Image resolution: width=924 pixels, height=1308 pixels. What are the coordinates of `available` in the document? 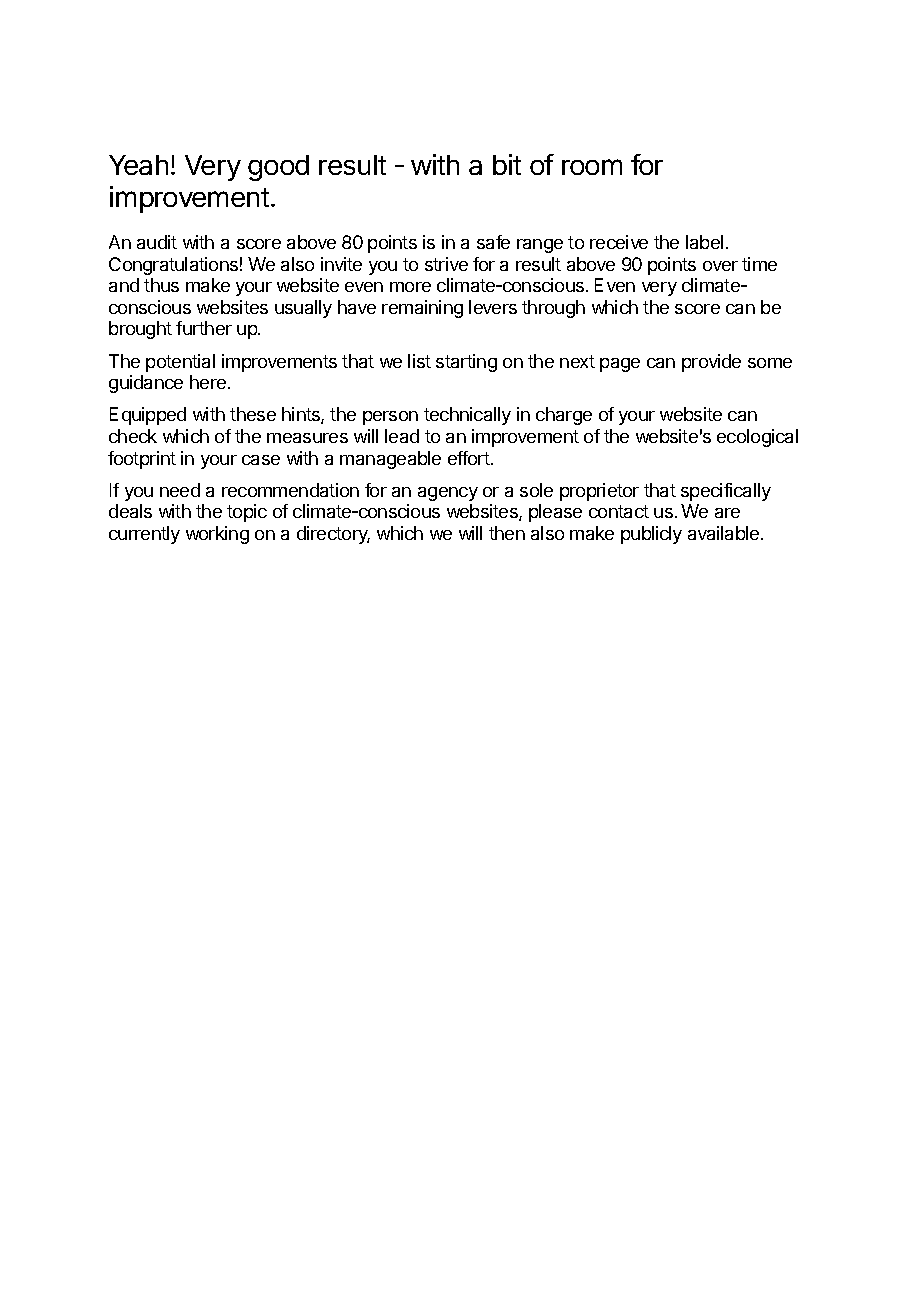 It's located at (723, 533).
